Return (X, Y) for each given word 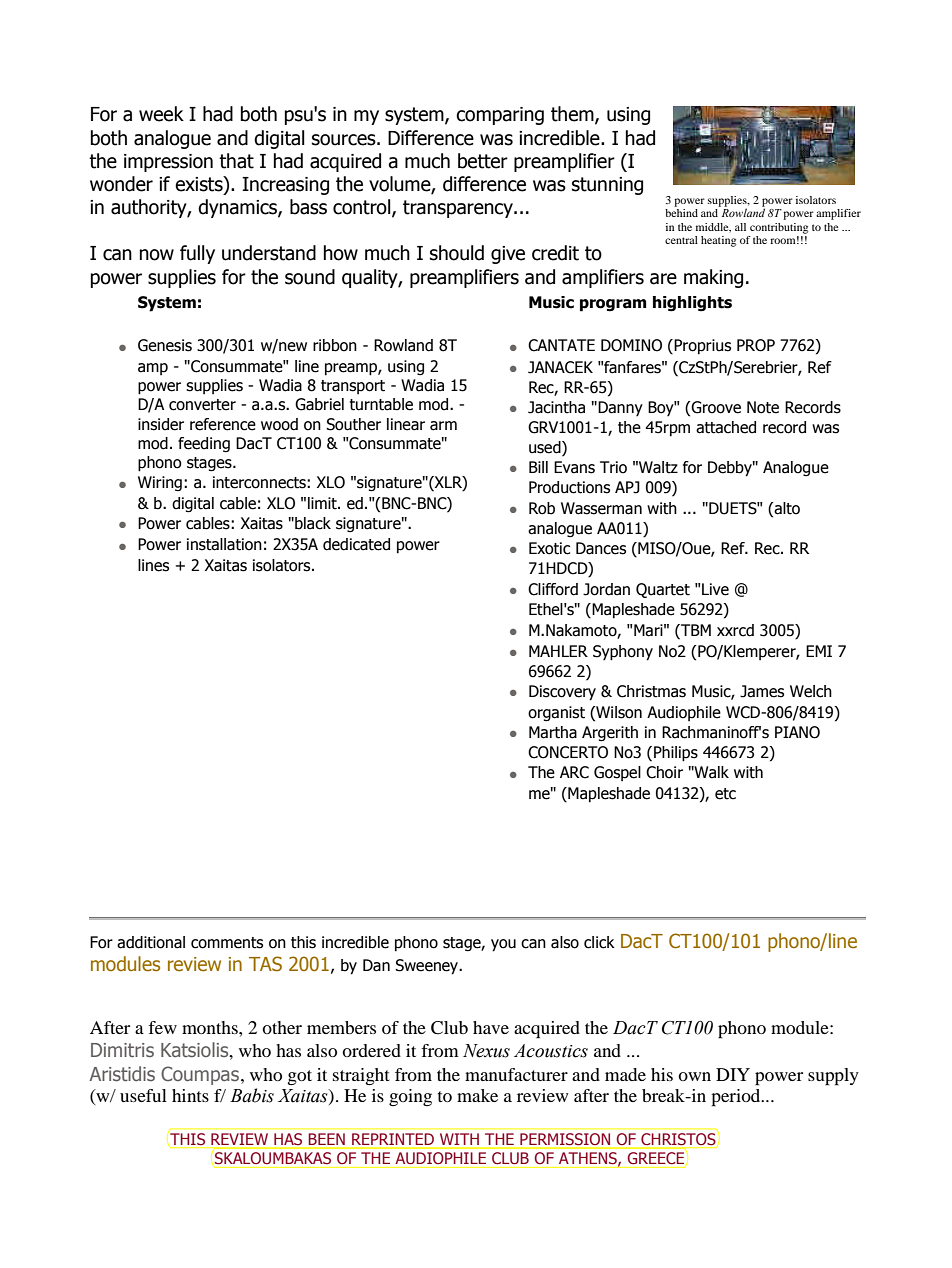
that (236, 161)
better (483, 161)
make (477, 1095)
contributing (779, 228)
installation (224, 544)
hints (190, 1095)
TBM (695, 630)
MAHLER (558, 651)
